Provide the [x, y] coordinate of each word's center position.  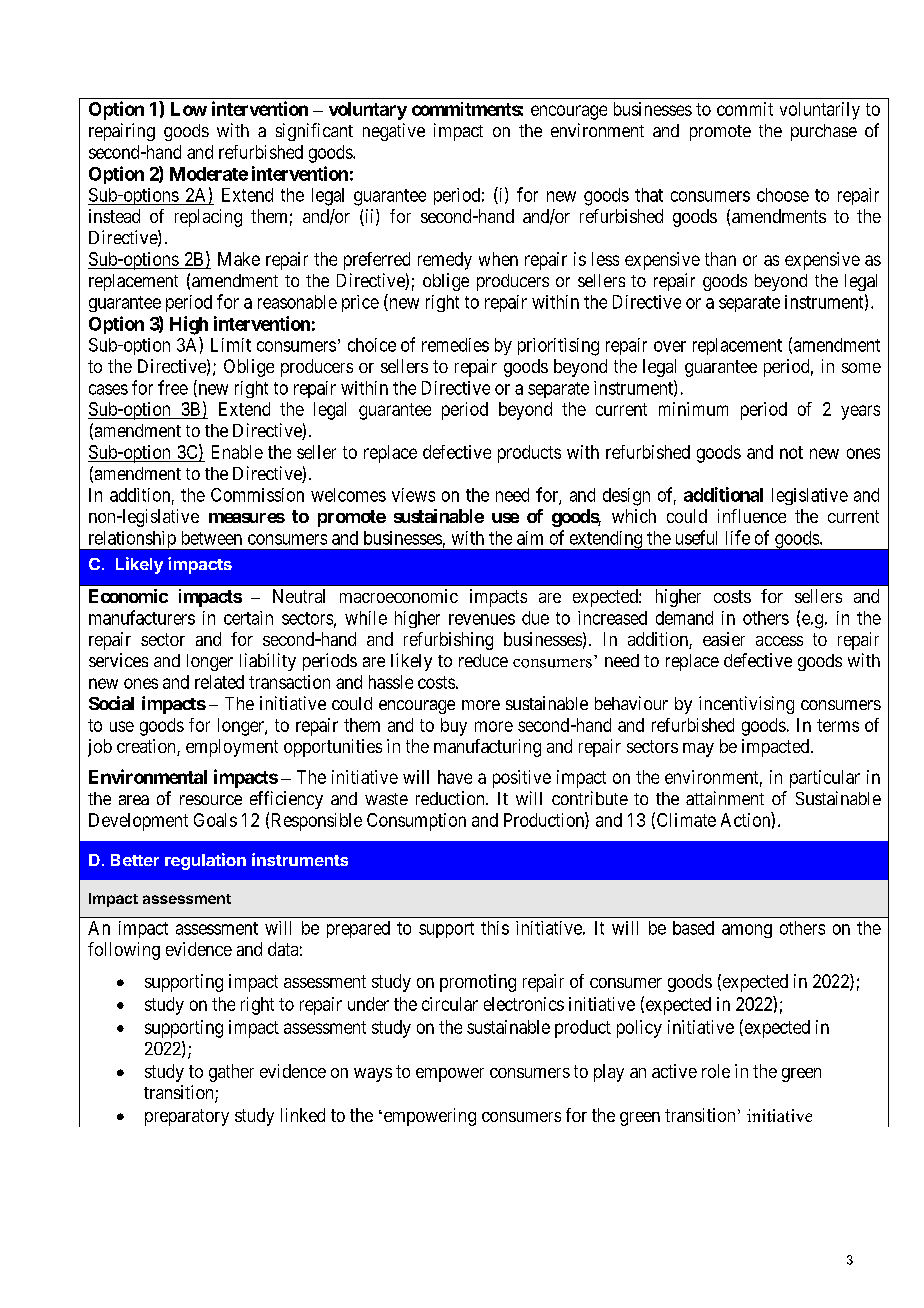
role [716, 1071]
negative [394, 132]
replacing [208, 218]
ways [373, 1075]
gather [231, 1073]
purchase [824, 132]
